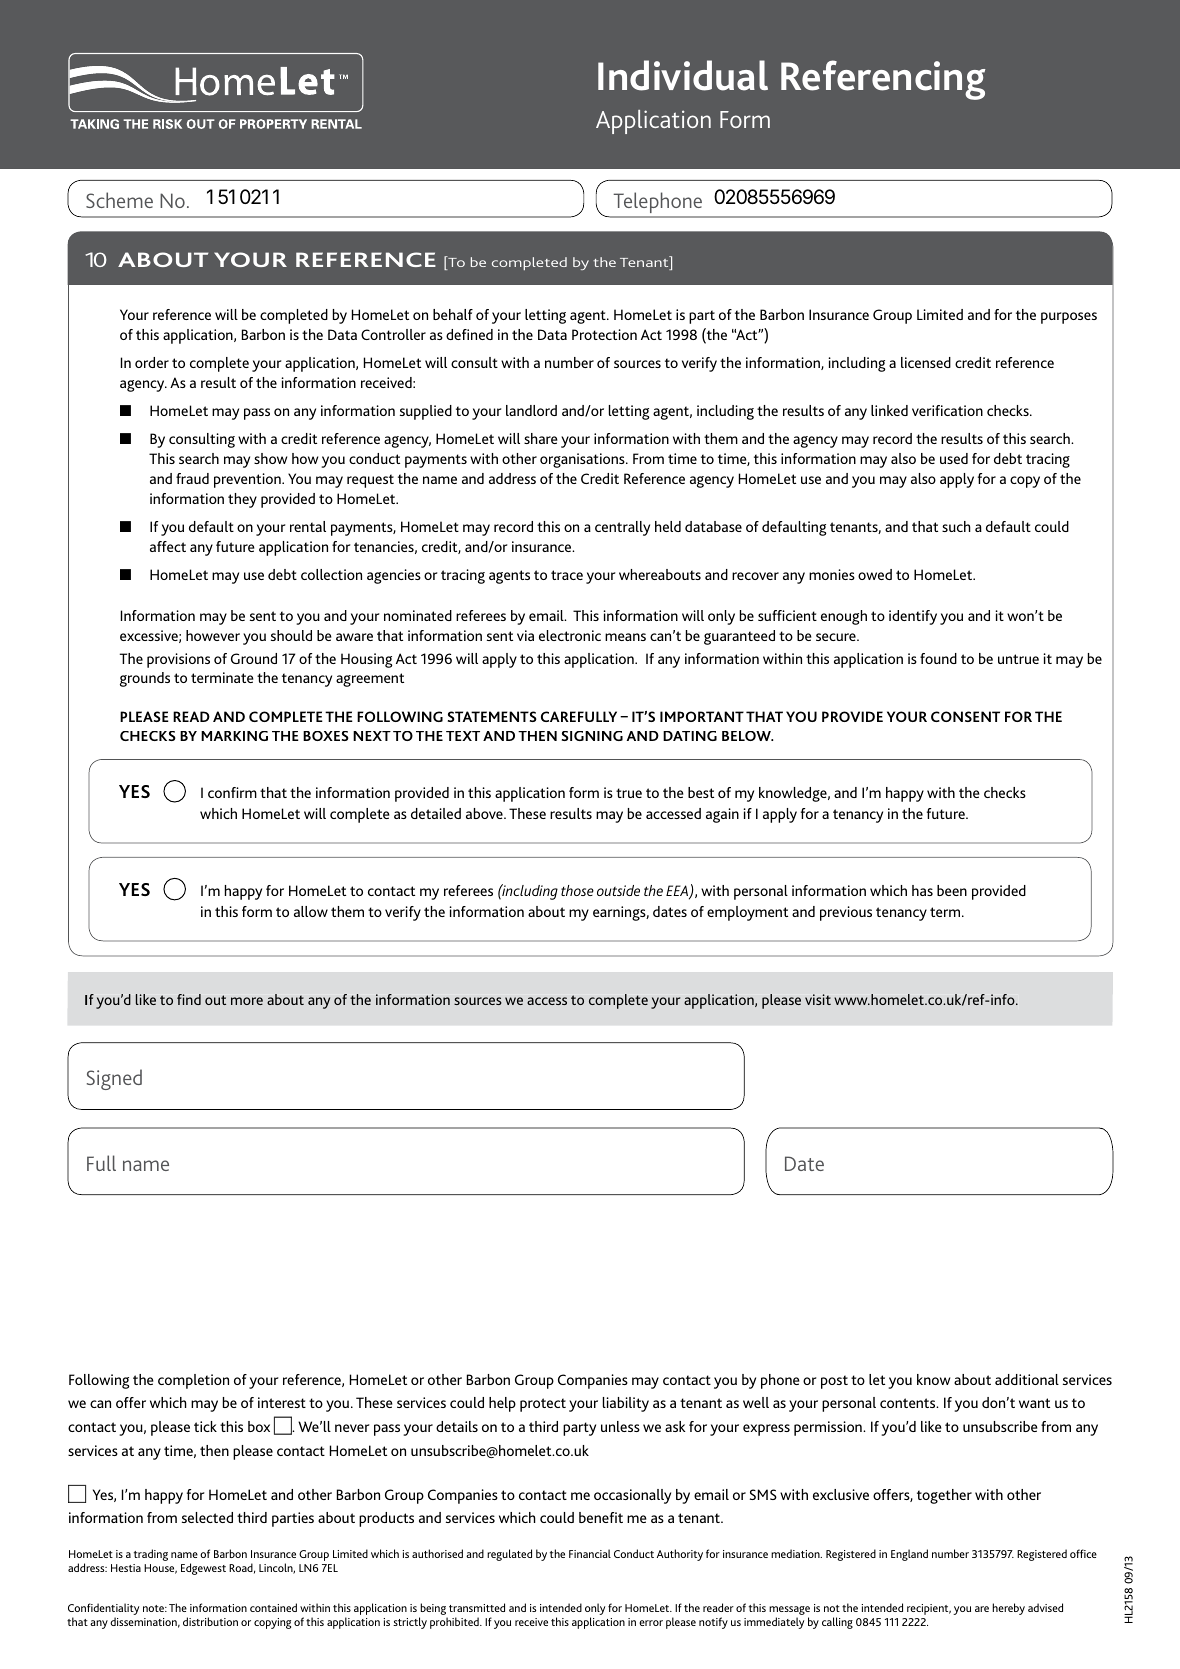 Image resolution: width=1180 pixels, height=1669 pixels. Describe the element at coordinates (592, 736) in the page. I see `SIGNING` at that location.
